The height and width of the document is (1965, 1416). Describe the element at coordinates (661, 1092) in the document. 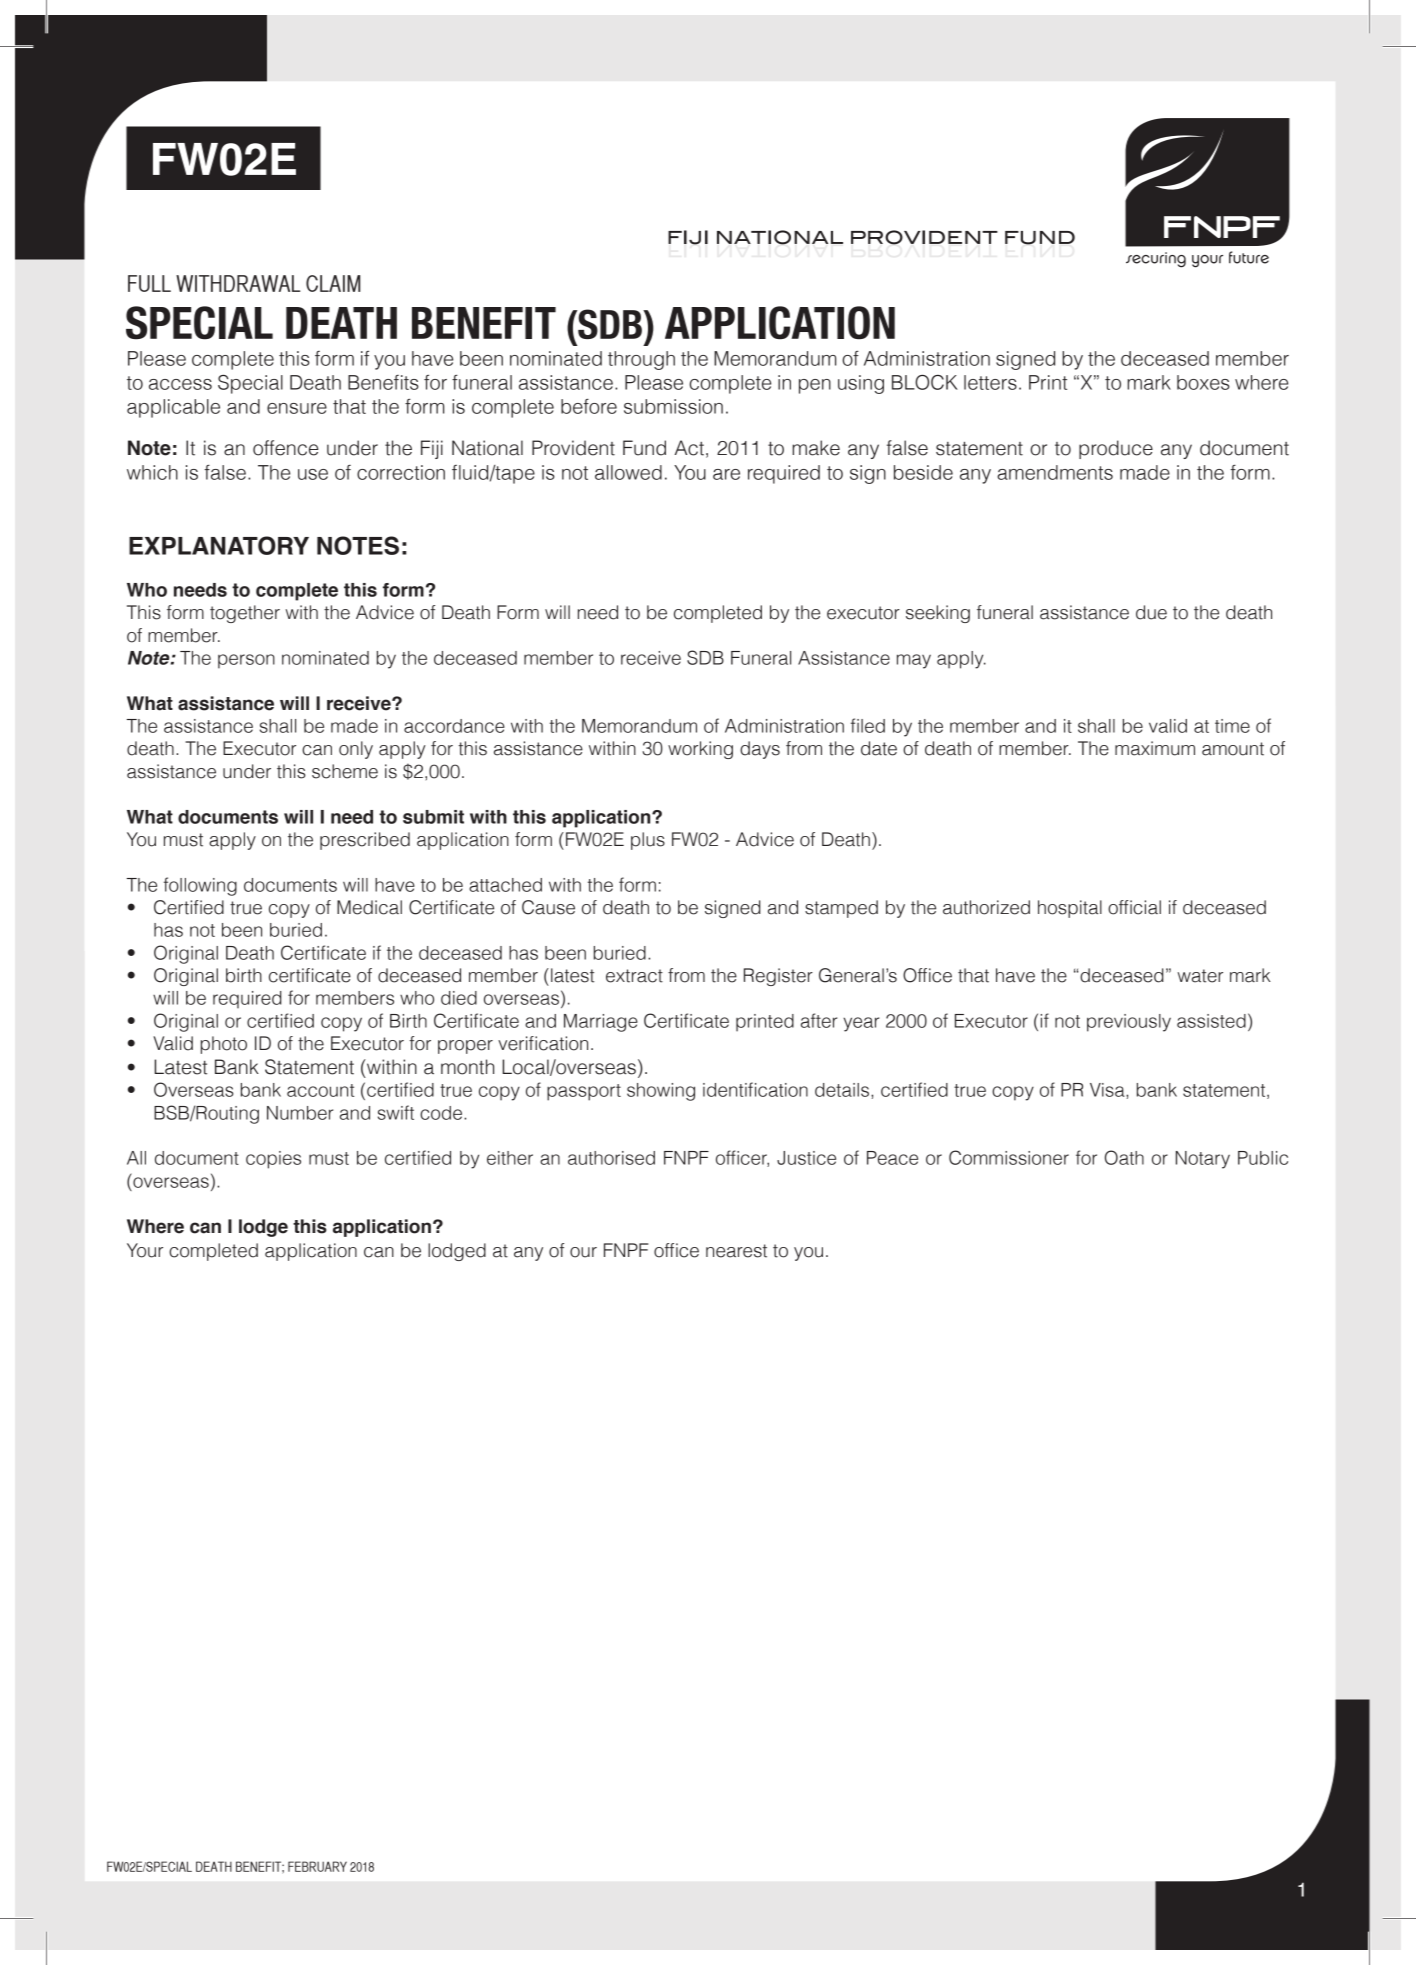

I see `showing` at that location.
